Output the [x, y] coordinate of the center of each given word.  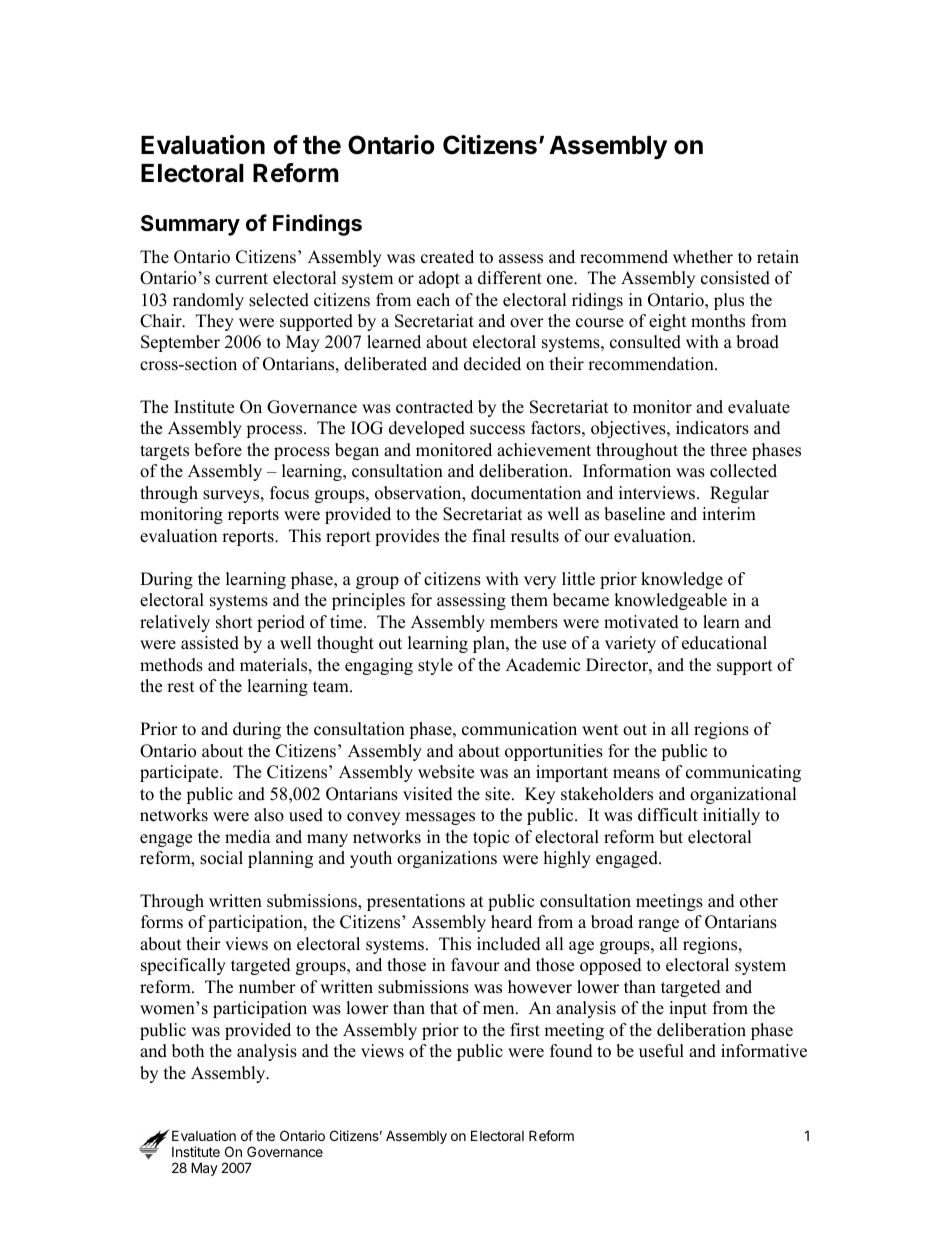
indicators [712, 428]
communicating [743, 773]
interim [729, 514]
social [221, 858]
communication [519, 729]
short [234, 622]
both [188, 1051]
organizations [447, 859]
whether [703, 257]
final [489, 535]
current [241, 279]
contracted [434, 407]
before [218, 450]
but [671, 837]
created [447, 257]
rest [181, 687]
